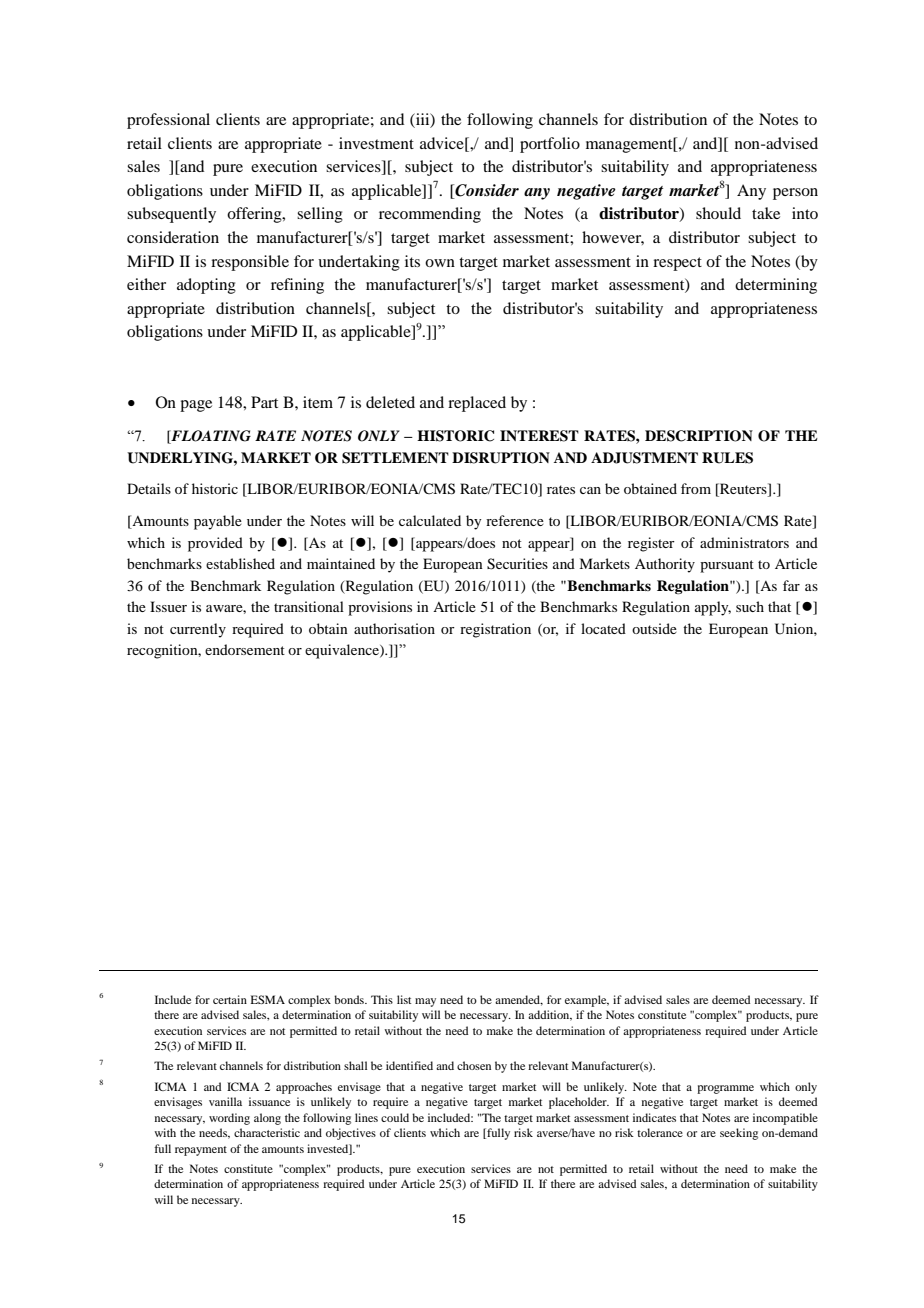 This screenshot has width=924, height=1308. Describe the element at coordinates (515, 520) in the screenshot. I see `reference` at that location.
